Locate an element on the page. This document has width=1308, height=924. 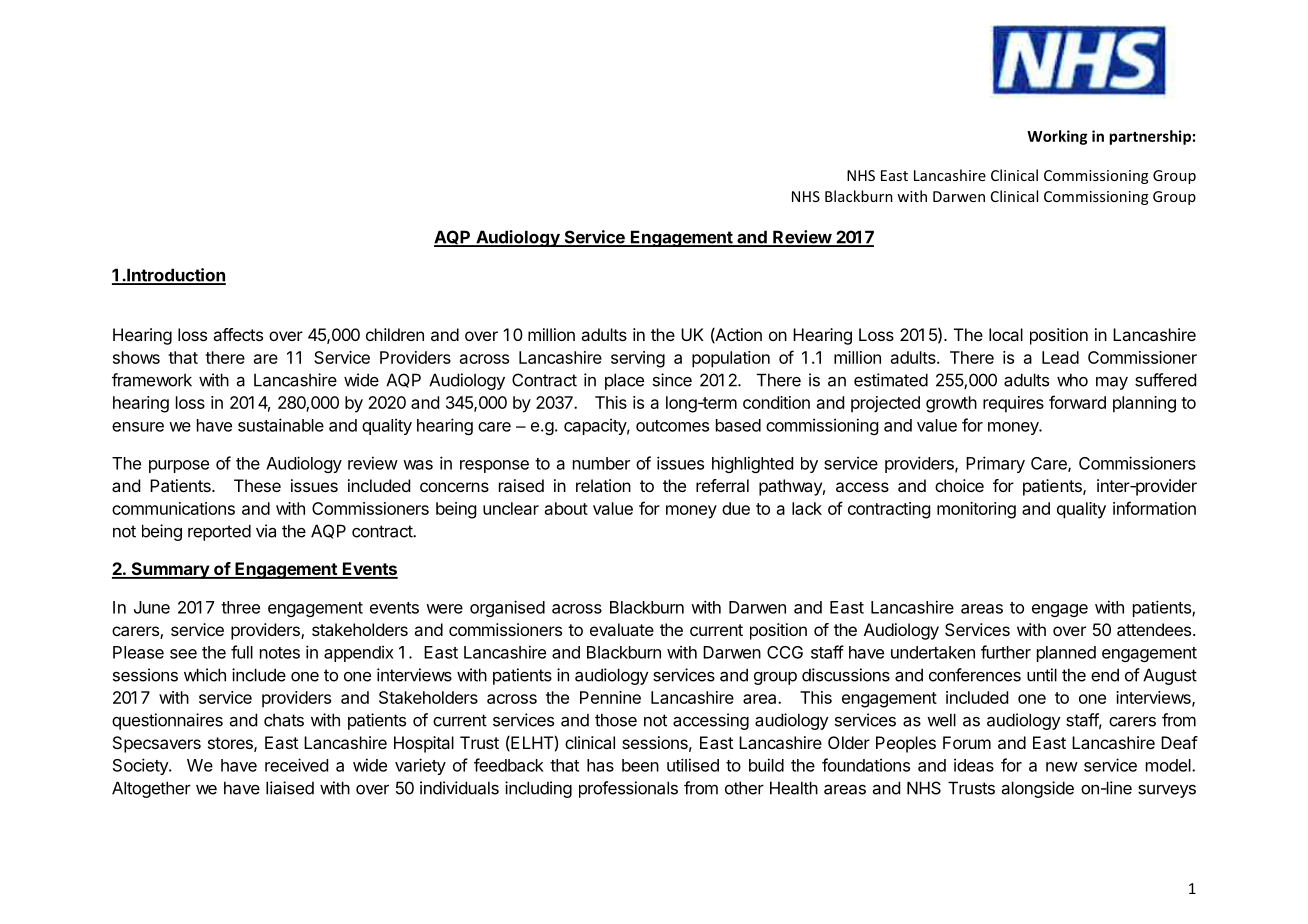
number is located at coordinates (601, 463).
